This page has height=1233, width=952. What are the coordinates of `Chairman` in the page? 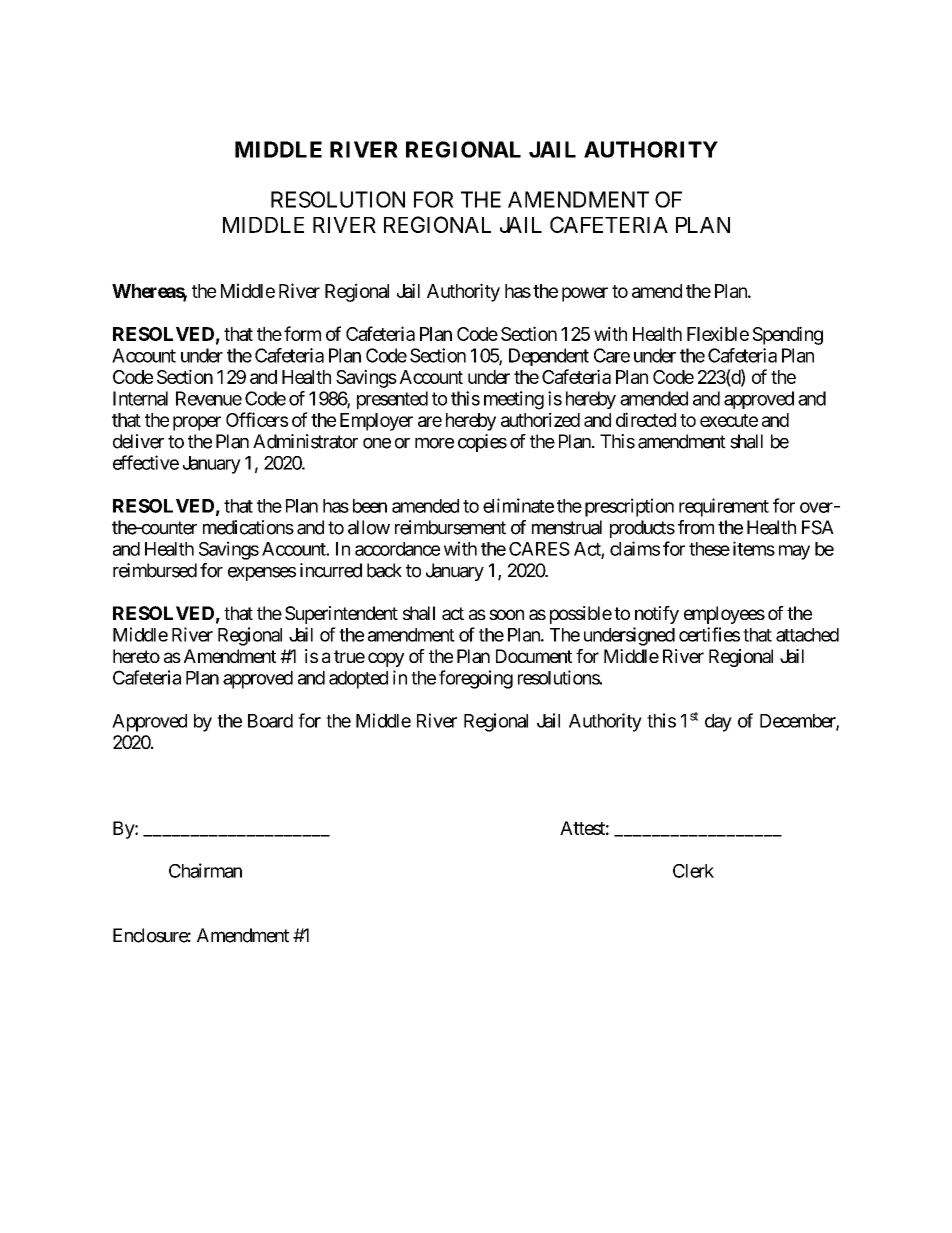 It's located at (205, 870).
